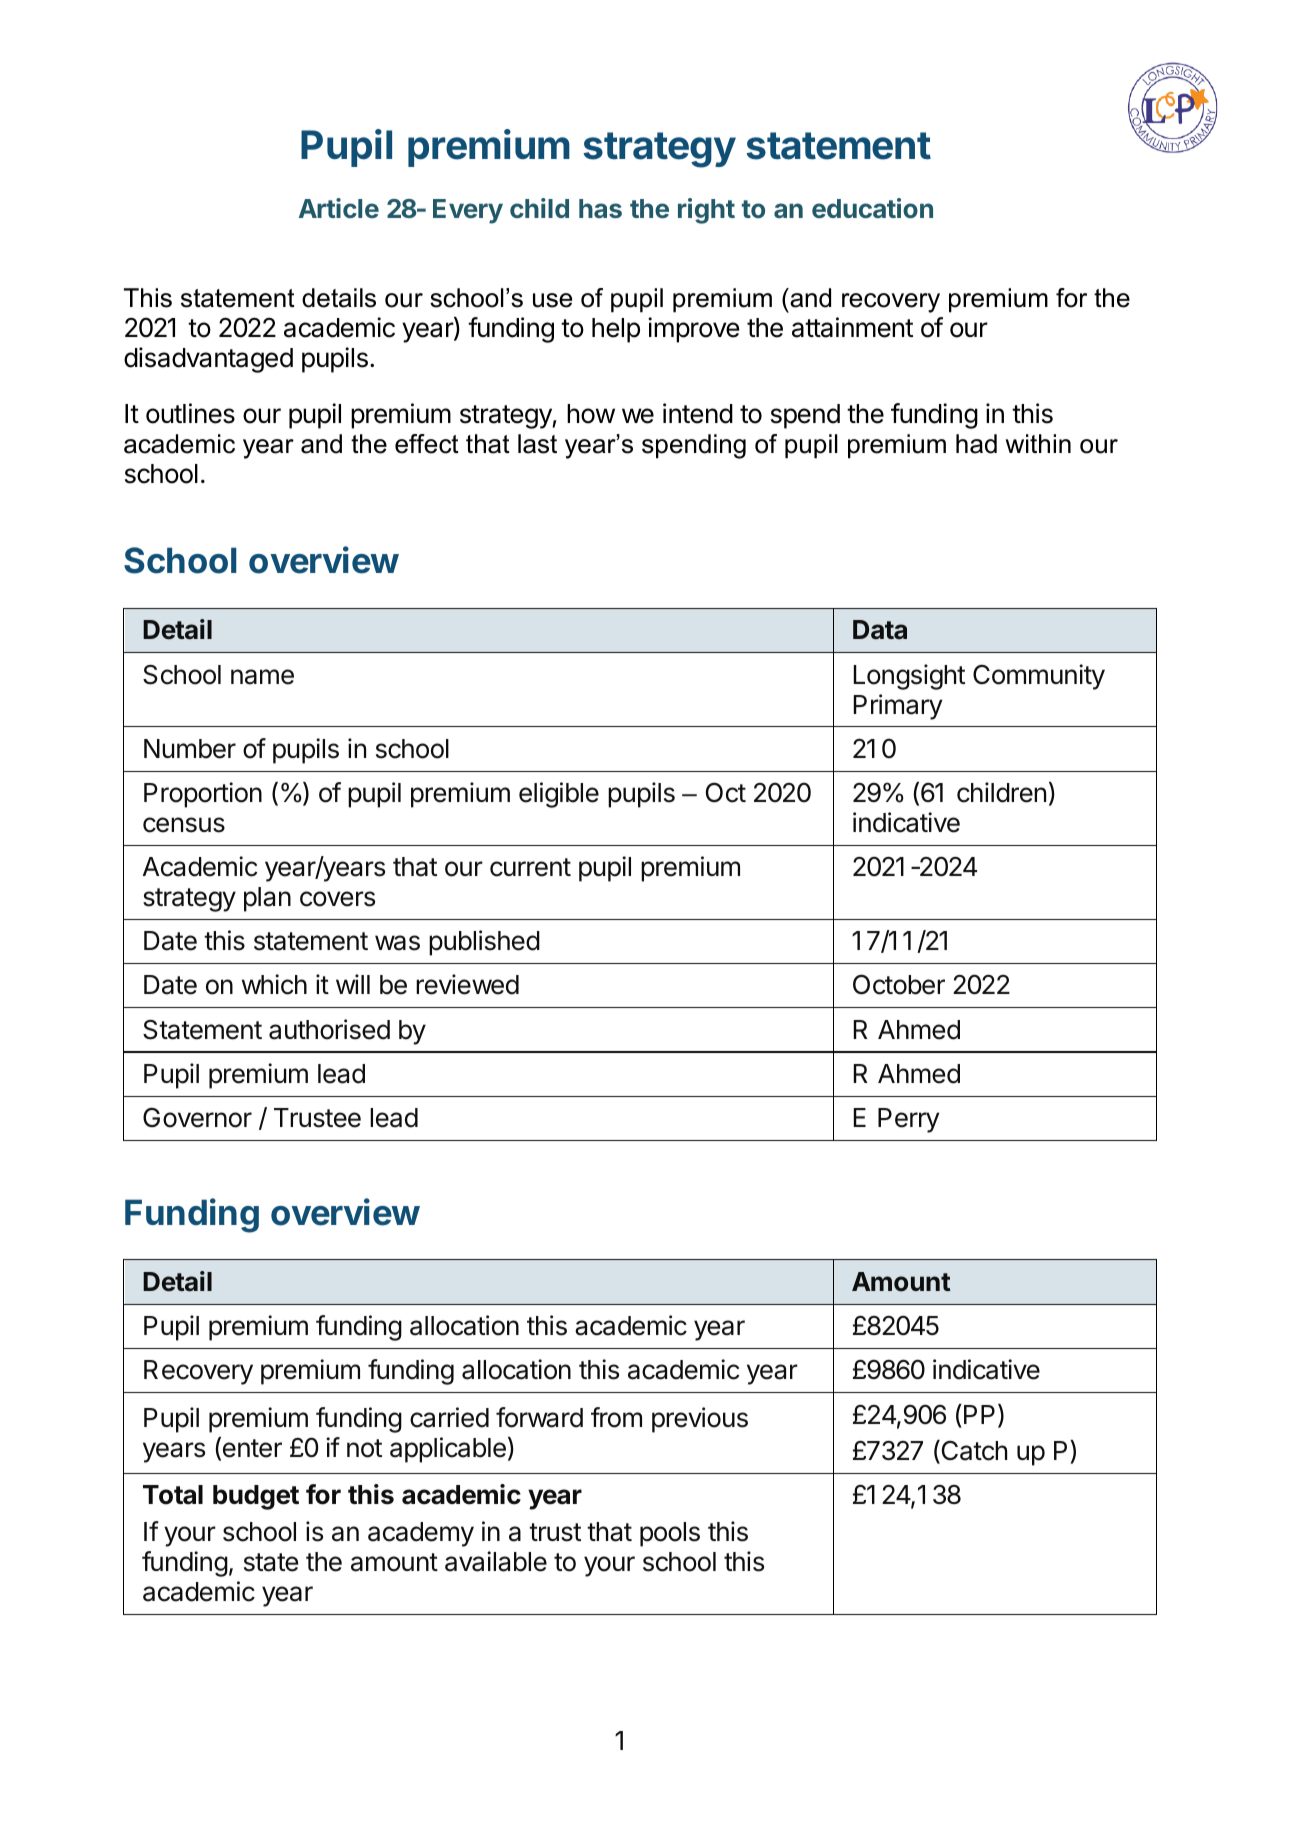  Describe the element at coordinates (600, 208) in the screenshot. I see `has` at that location.
